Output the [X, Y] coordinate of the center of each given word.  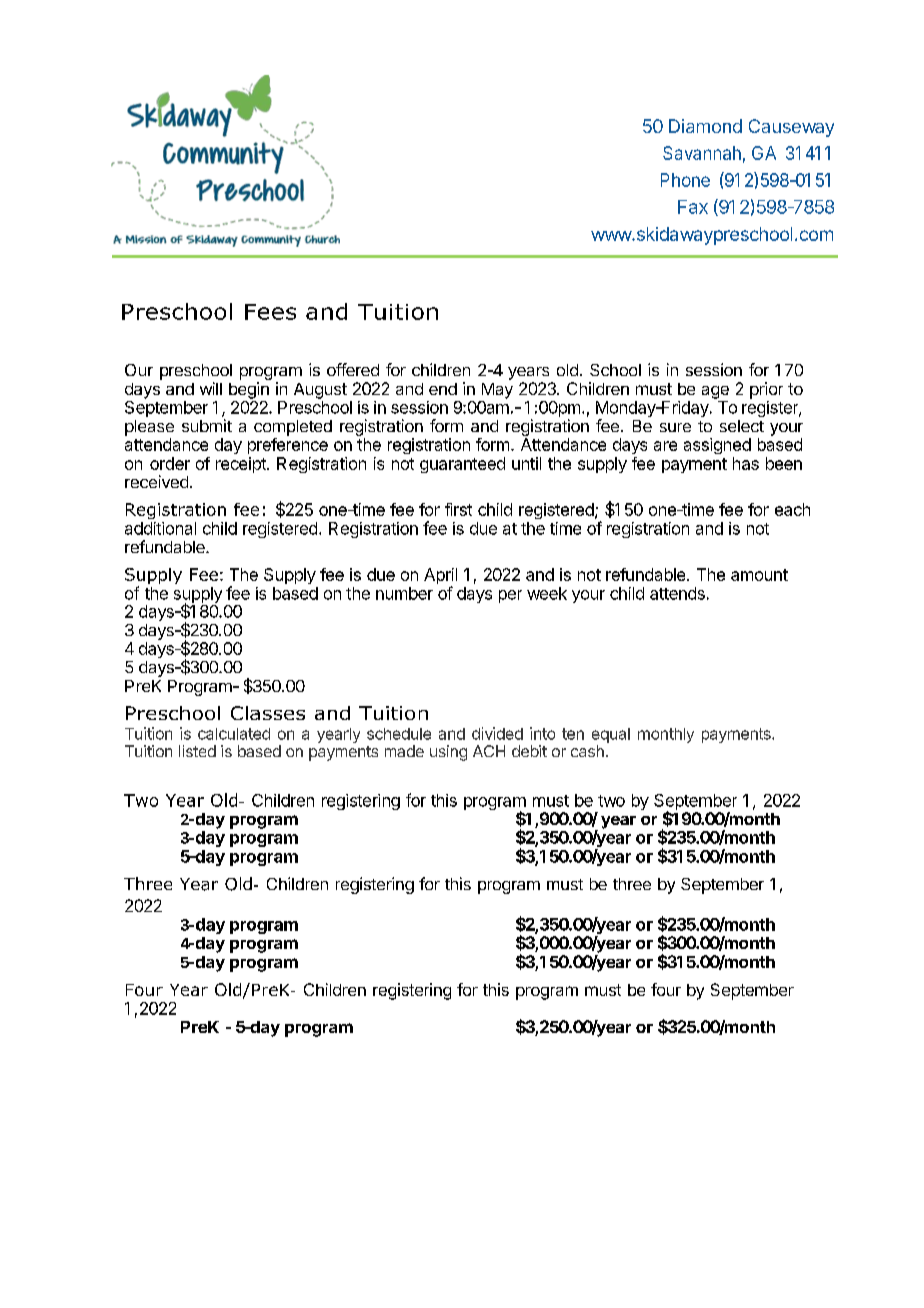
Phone [685, 180]
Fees [270, 312]
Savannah [702, 153]
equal [611, 735]
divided [497, 733]
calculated [234, 734]
